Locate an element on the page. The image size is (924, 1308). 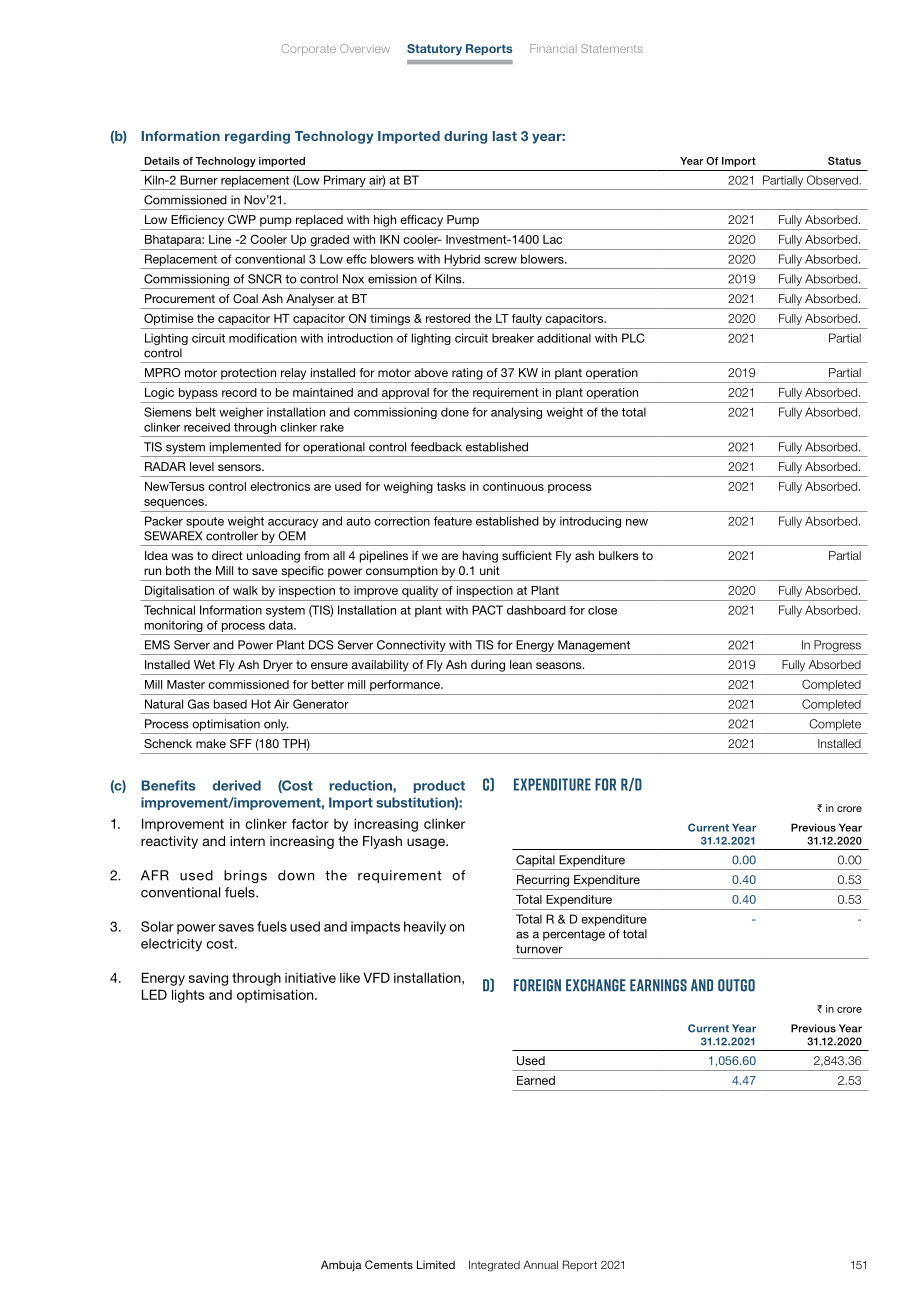
Annual is located at coordinates (540, 1264).
